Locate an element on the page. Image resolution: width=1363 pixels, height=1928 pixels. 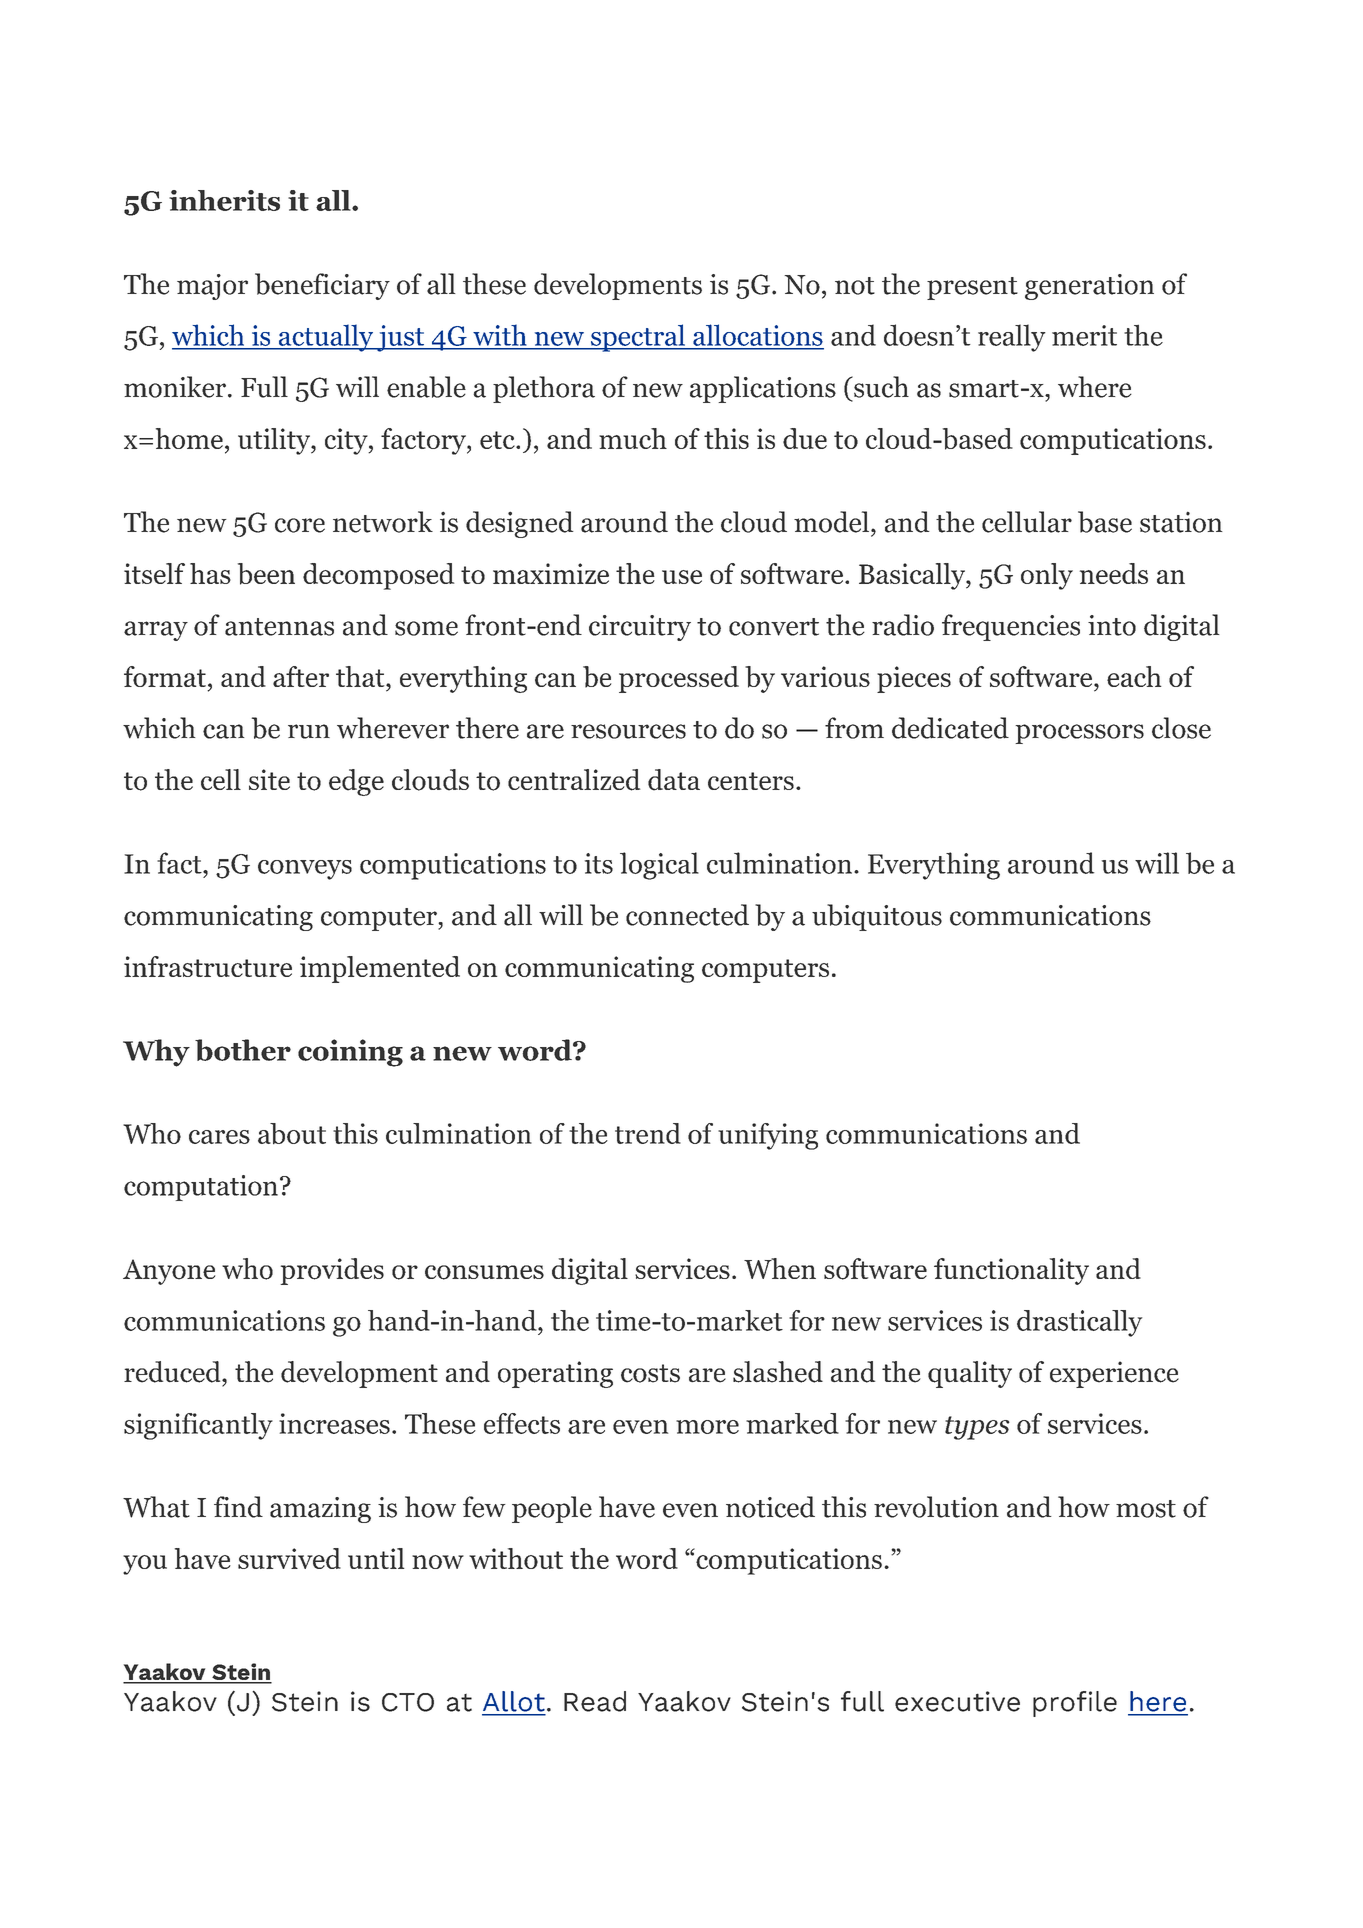
connected is located at coordinates (687, 915).
